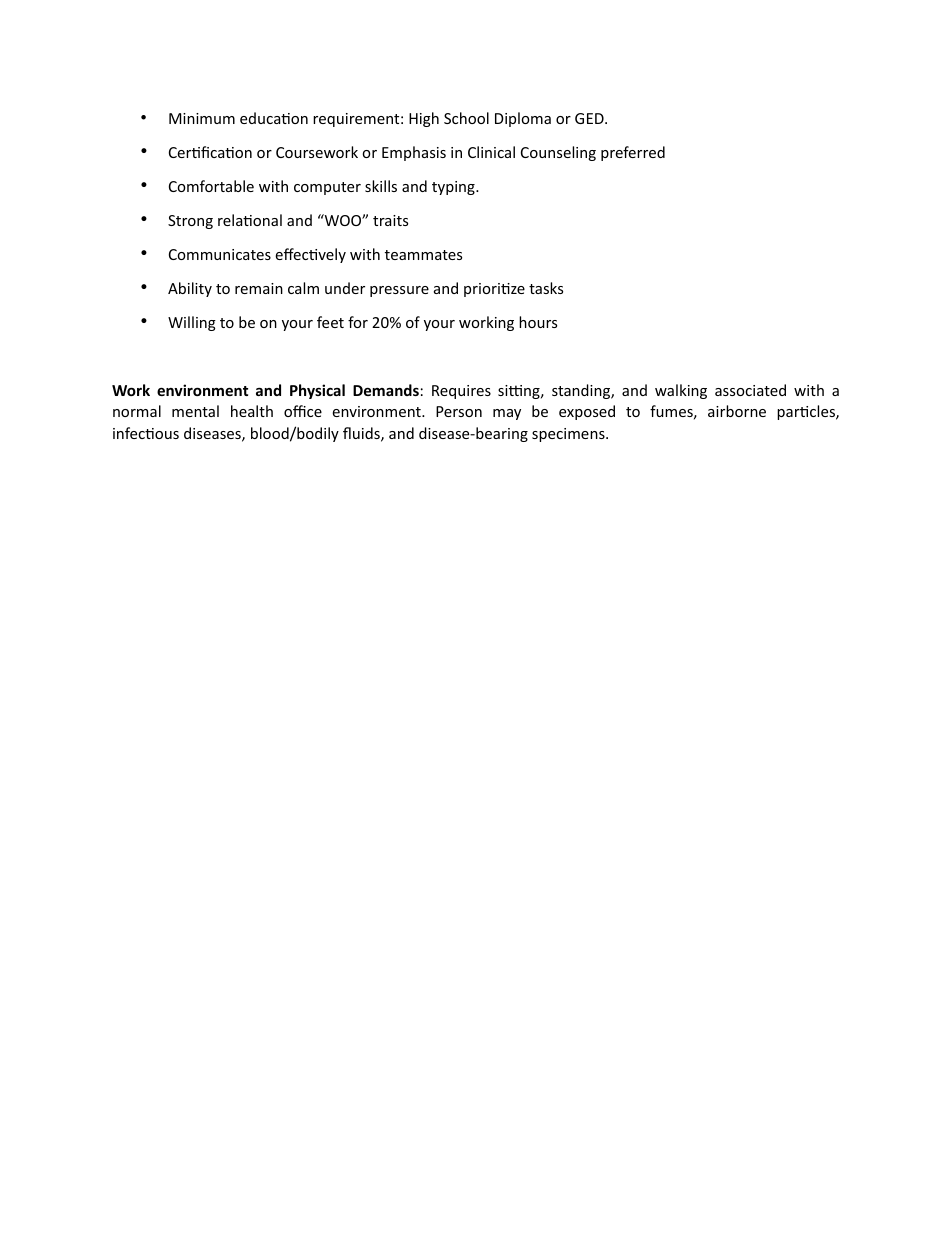 The width and height of the image is (952, 1233). Describe the element at coordinates (190, 289) in the image. I see `Ability` at that location.
